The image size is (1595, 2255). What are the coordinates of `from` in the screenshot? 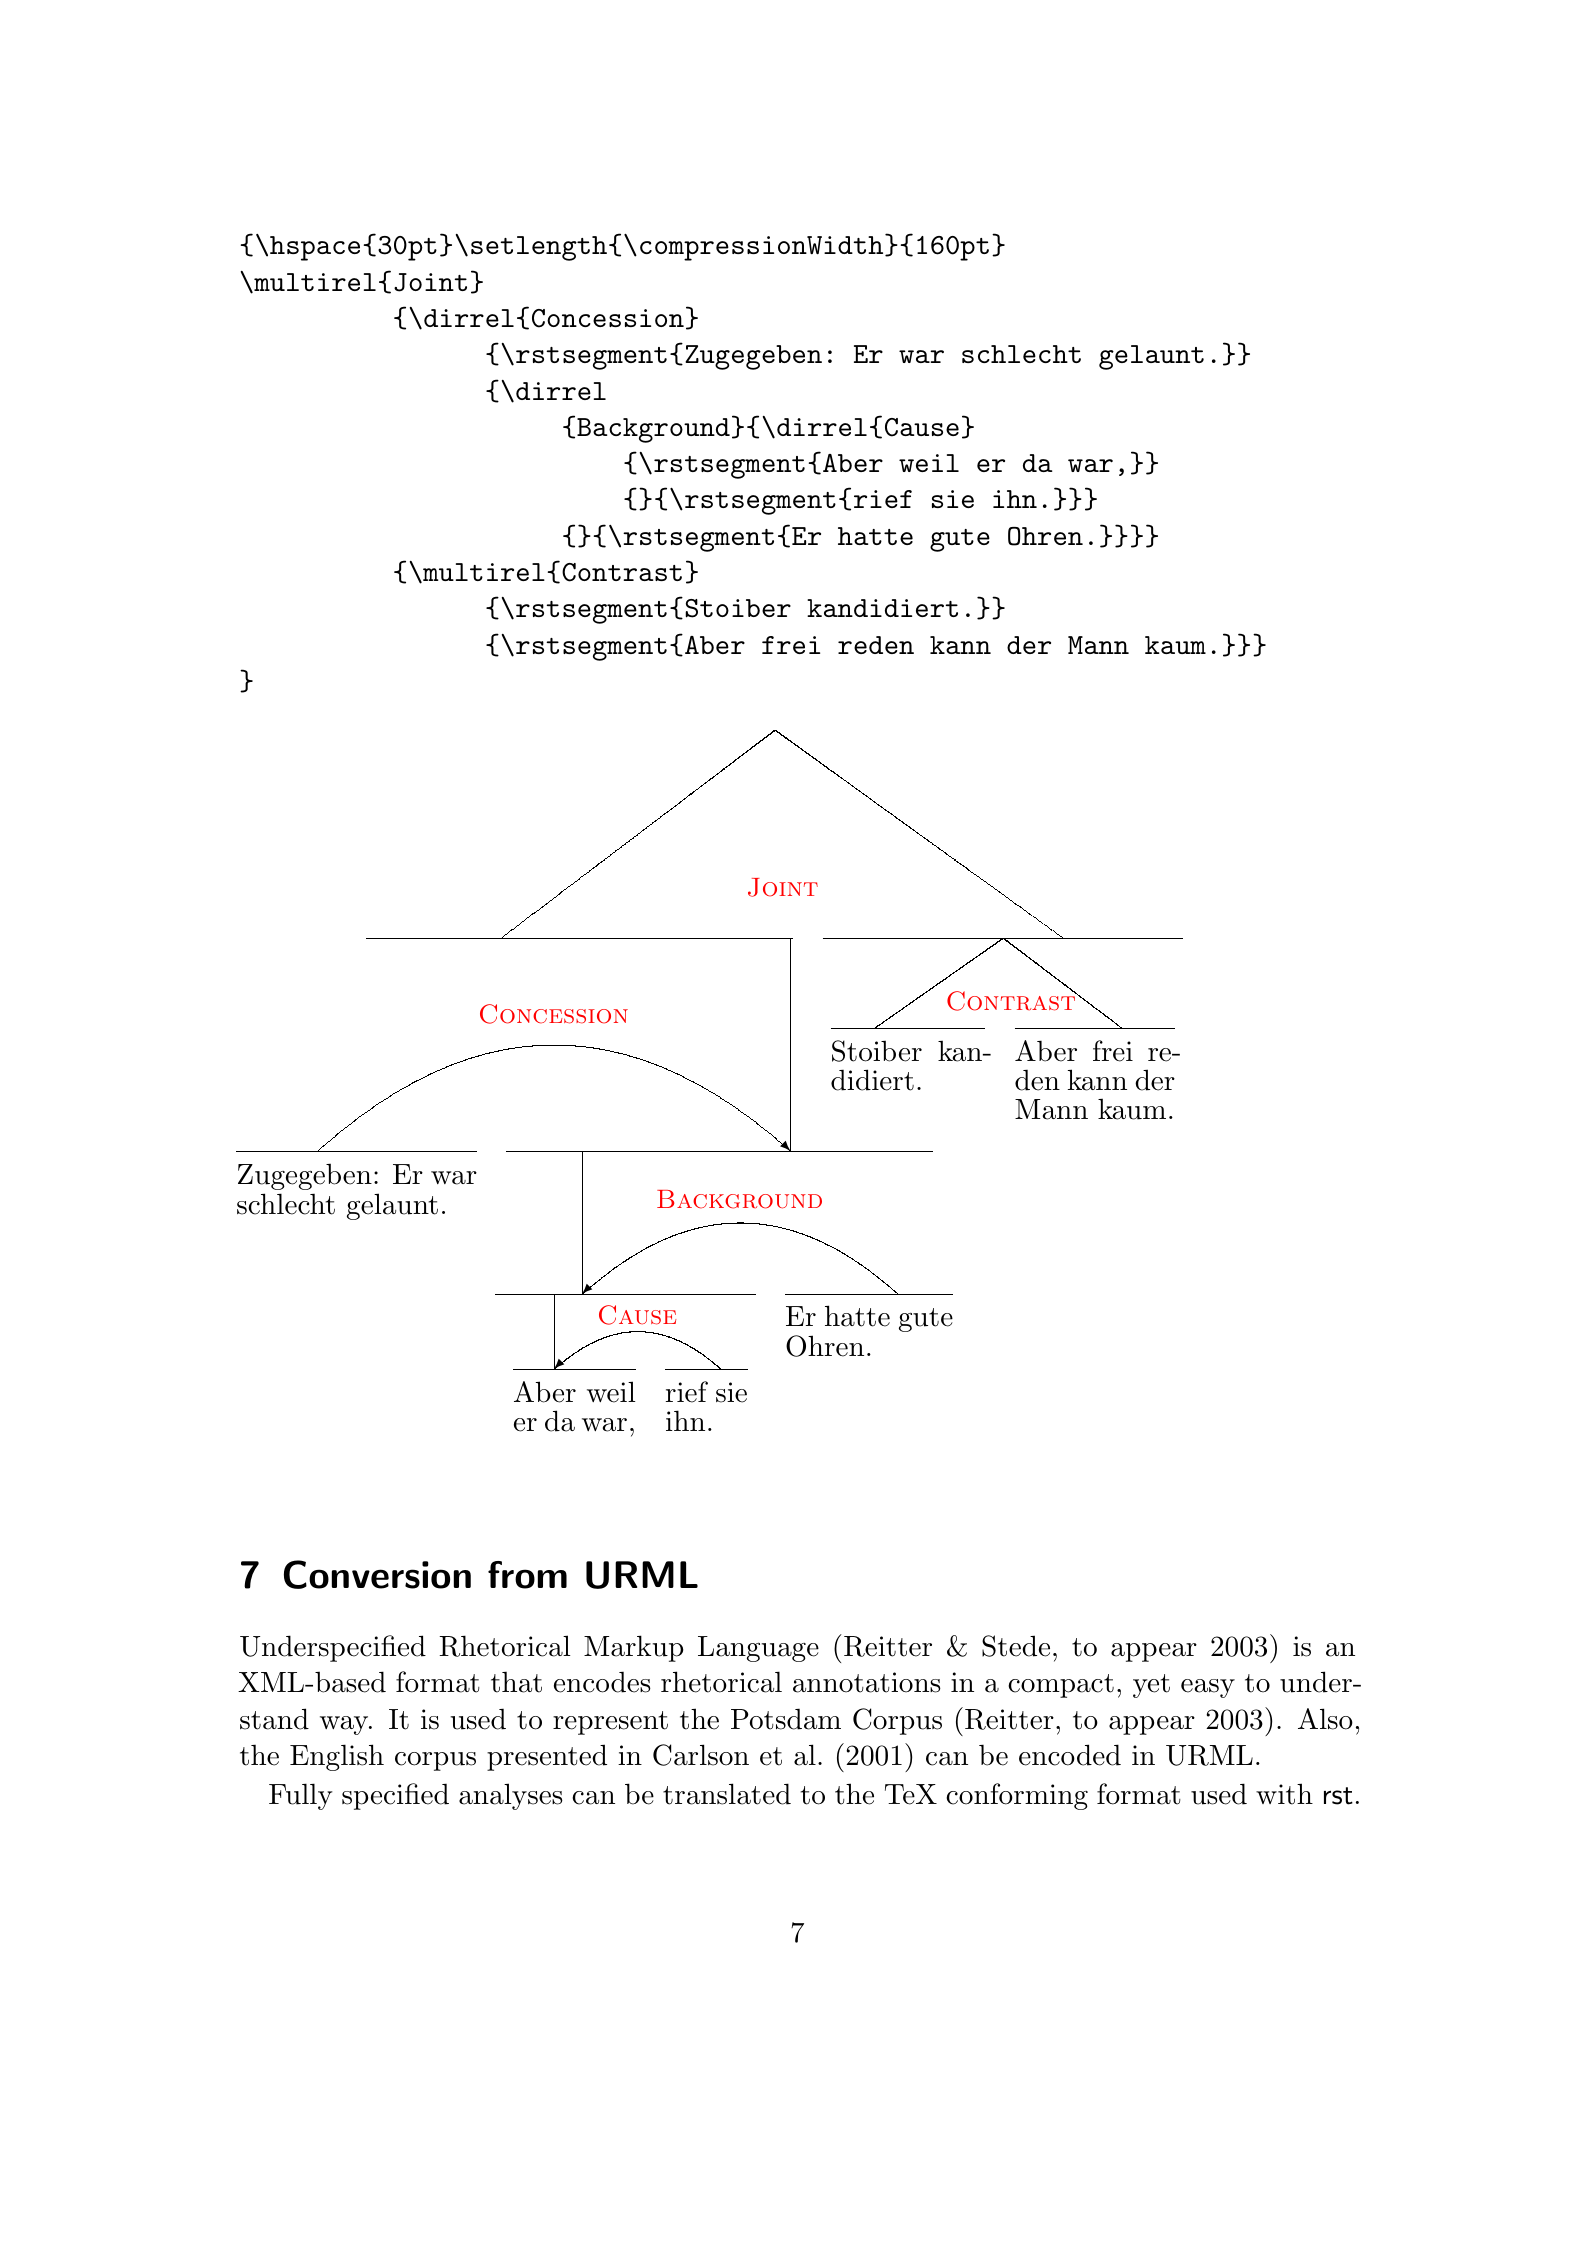 It's located at (527, 1575).
